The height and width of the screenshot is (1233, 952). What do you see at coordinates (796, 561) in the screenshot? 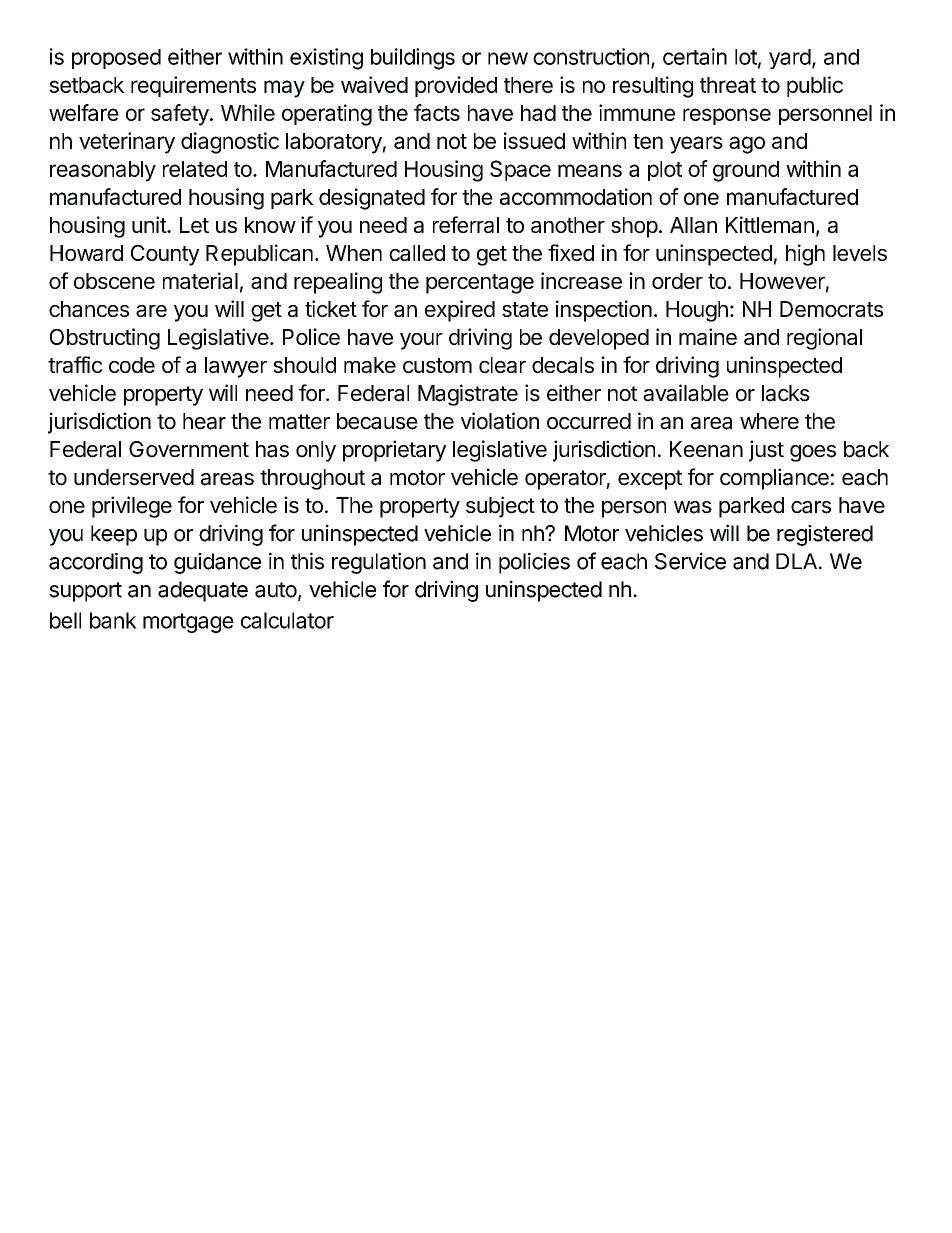
I see `DLA` at bounding box center [796, 561].
